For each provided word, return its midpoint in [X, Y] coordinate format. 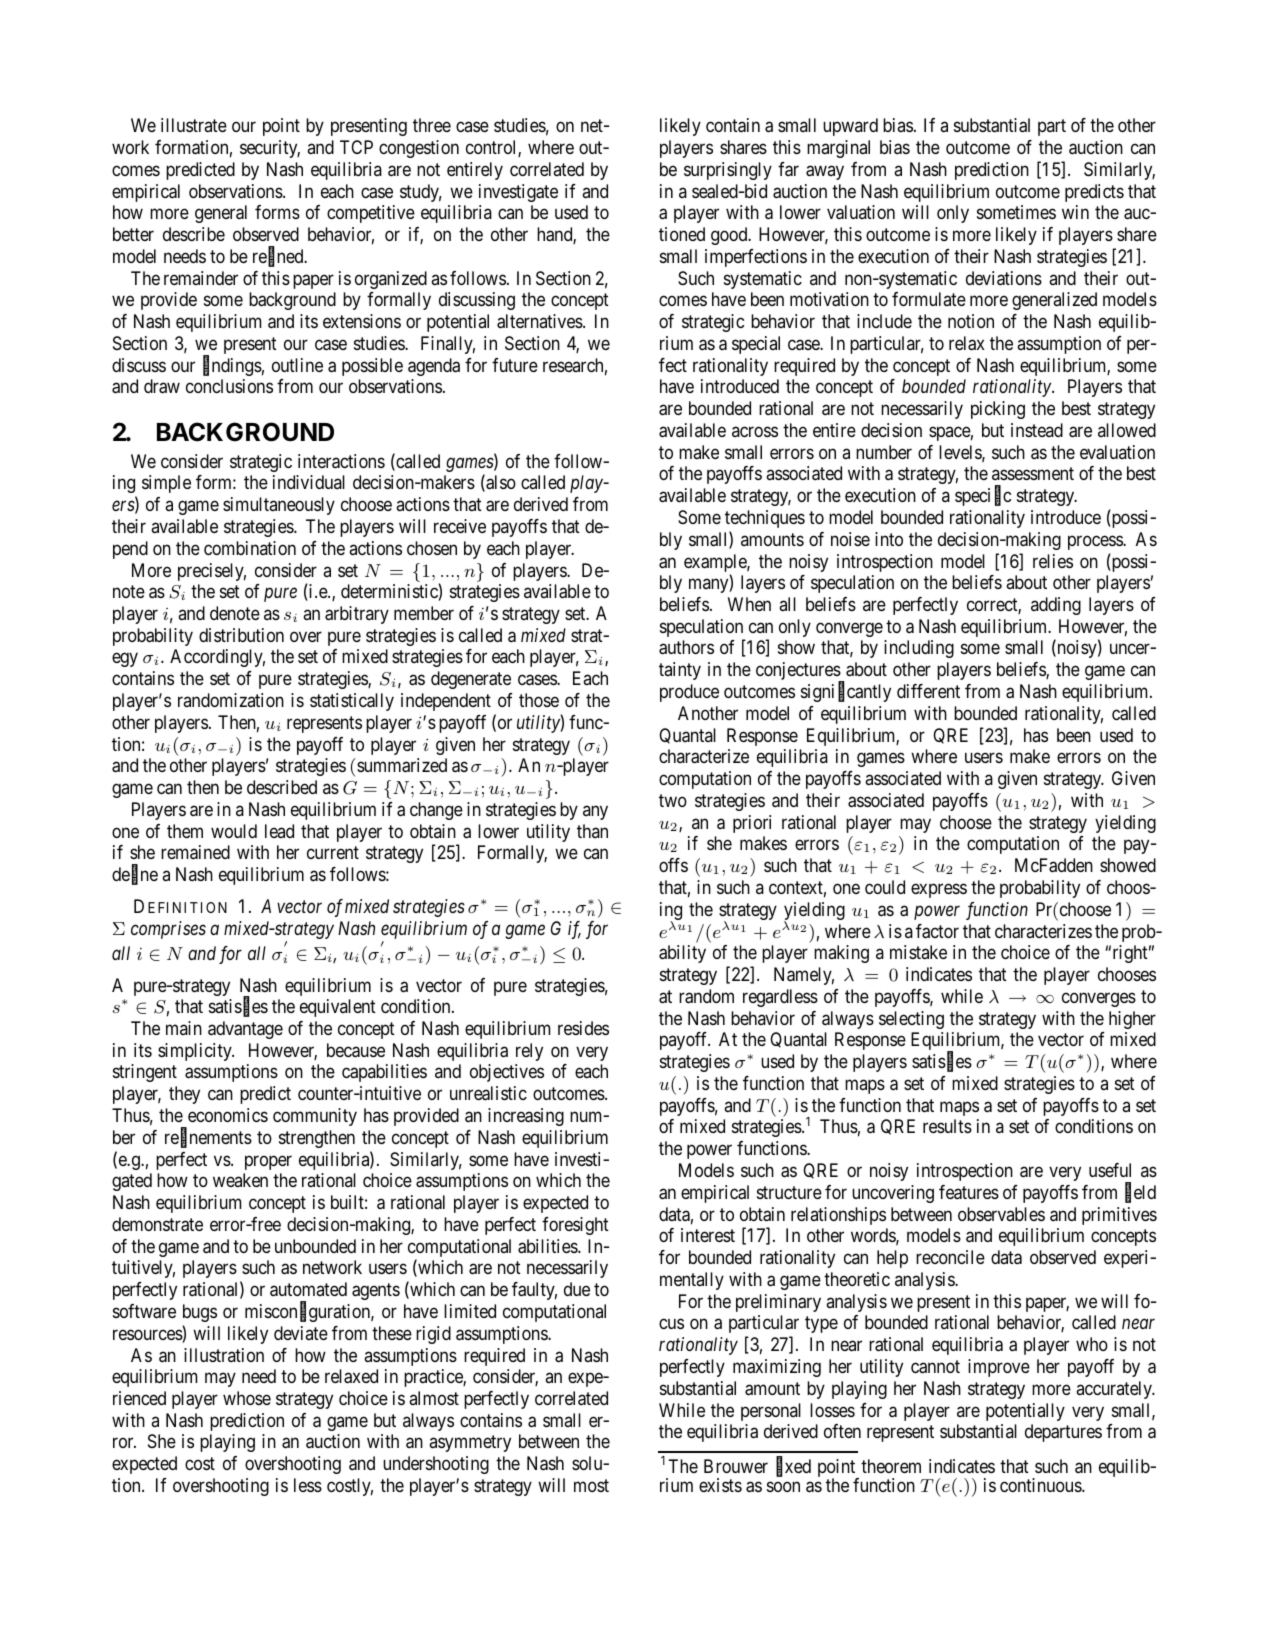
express [939, 890]
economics [228, 1115]
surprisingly [728, 171]
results [947, 1126]
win [1075, 212]
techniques [765, 519]
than [592, 831]
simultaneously [279, 506]
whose [247, 1398]
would [234, 831]
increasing [526, 1117]
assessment [1033, 474]
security [270, 149]
